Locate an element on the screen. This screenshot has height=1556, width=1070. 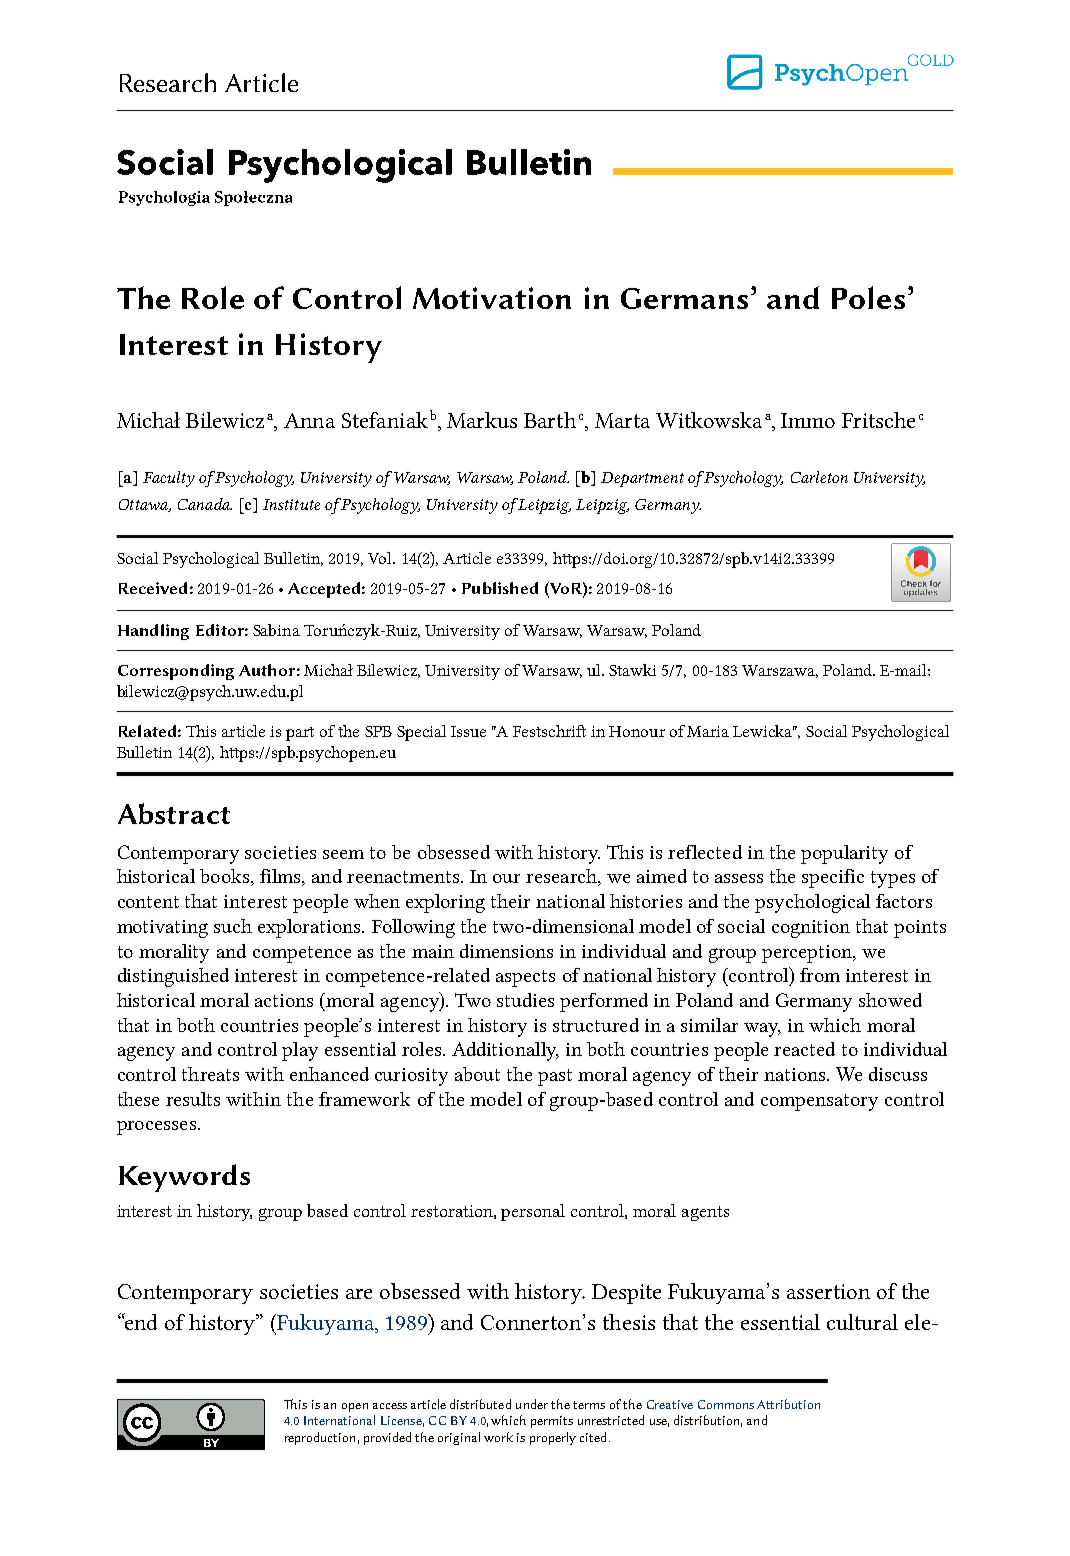
Issue is located at coordinates (468, 731).
